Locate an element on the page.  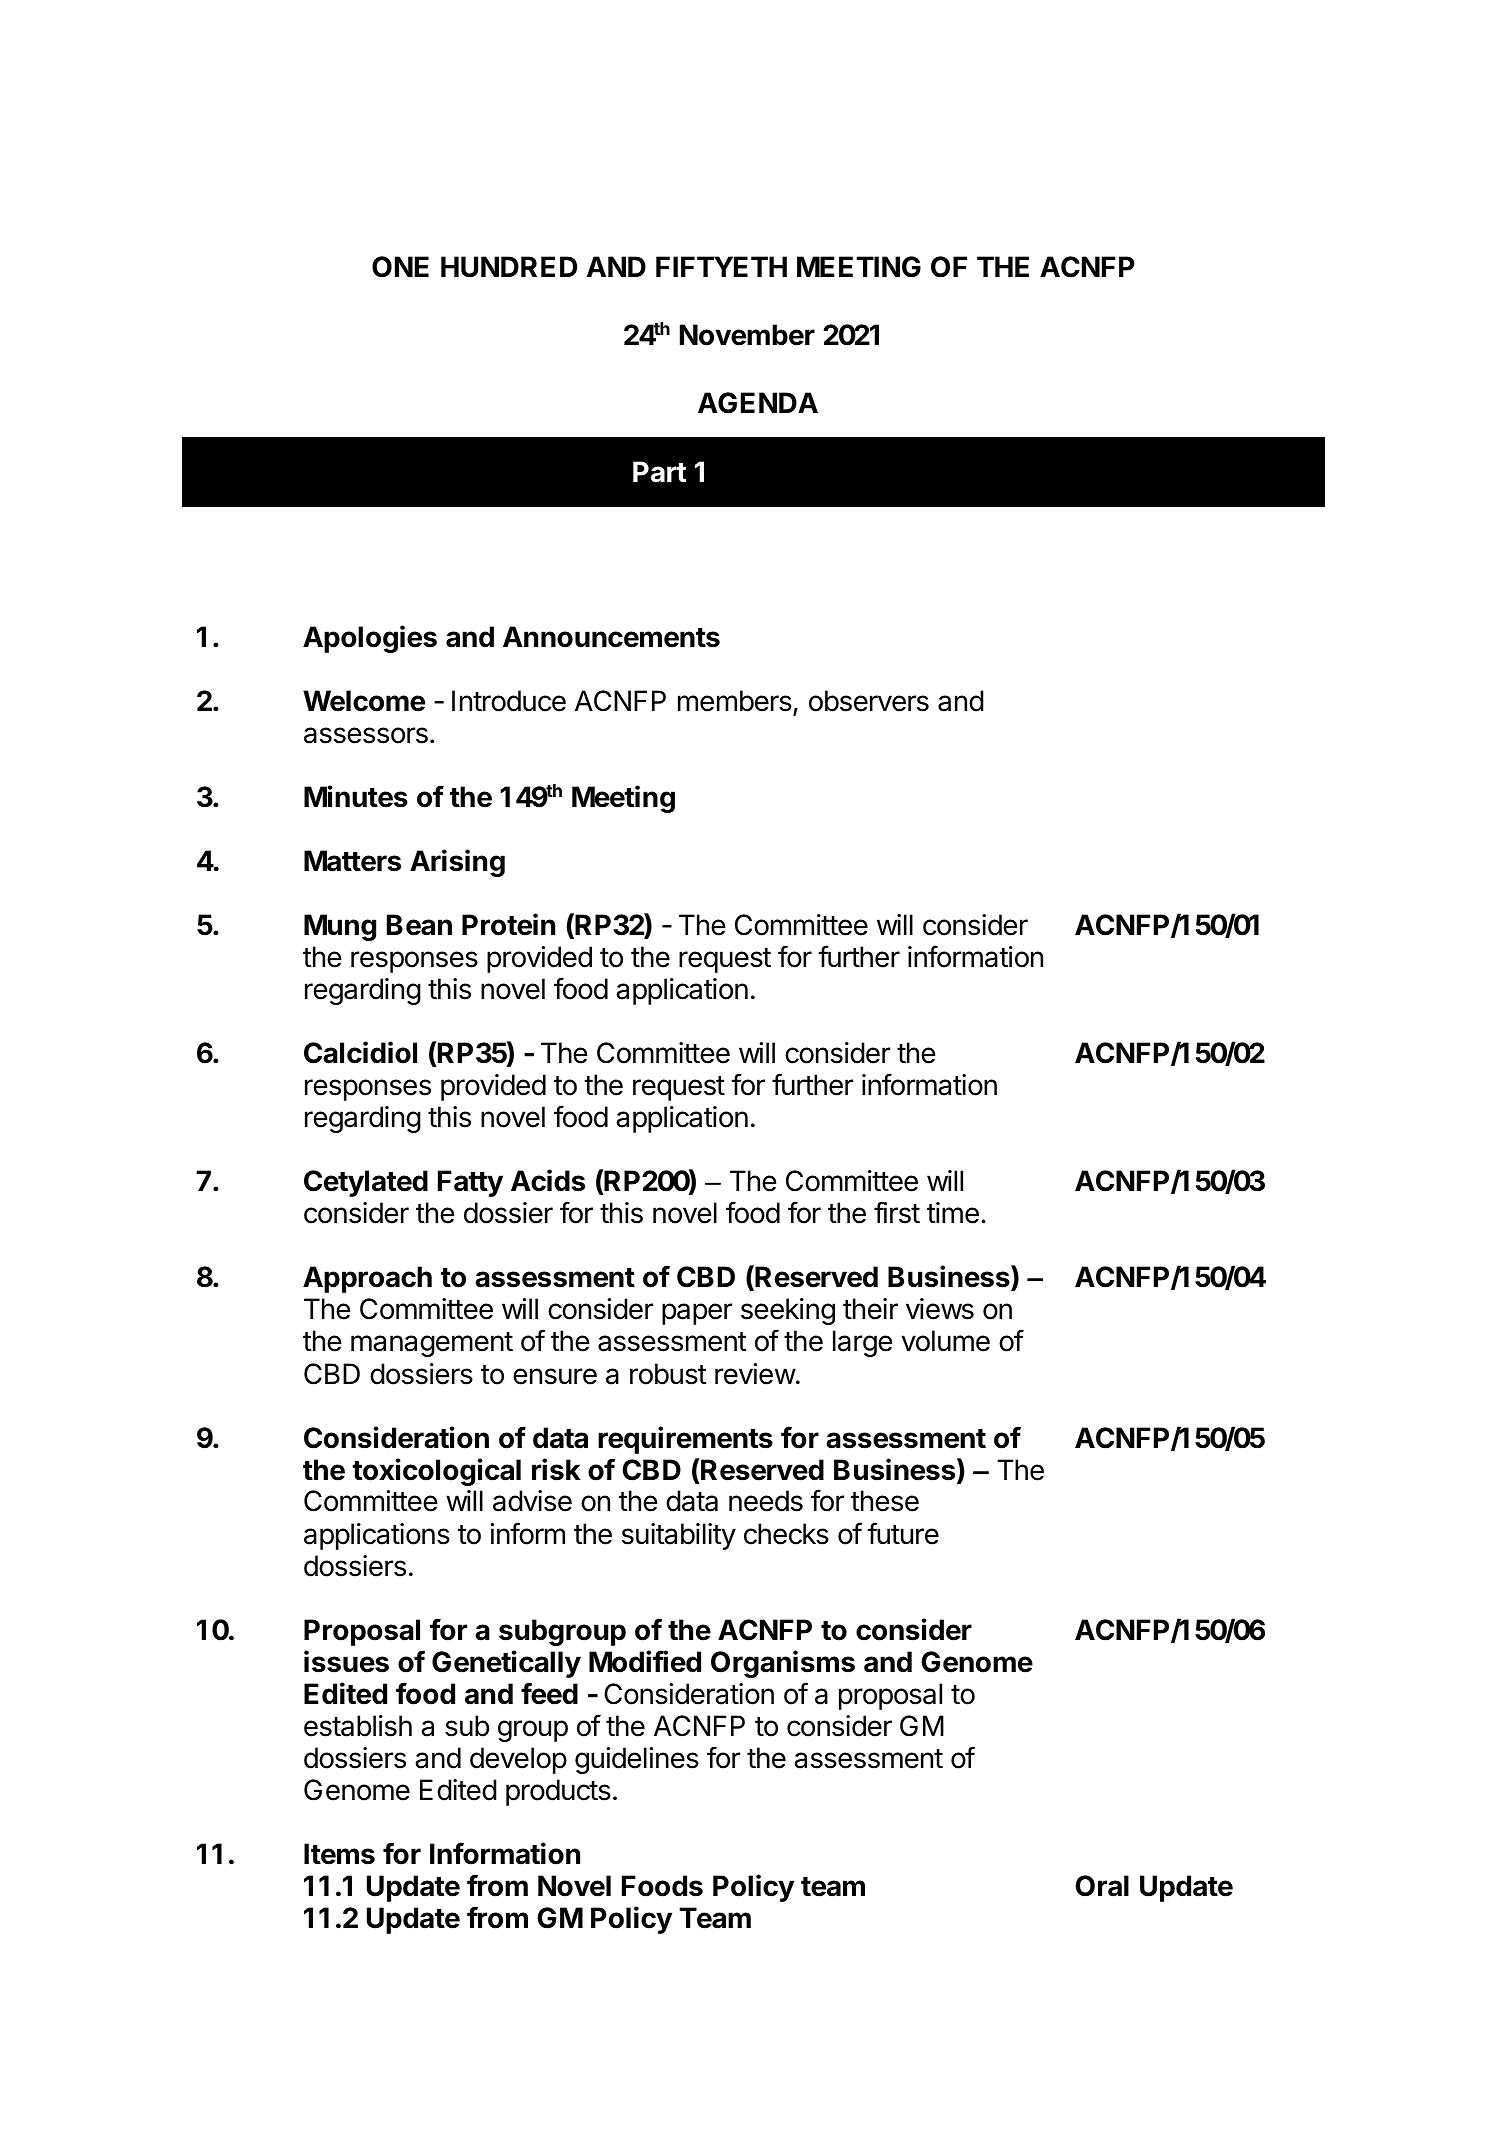
Welcome is located at coordinates (364, 701).
